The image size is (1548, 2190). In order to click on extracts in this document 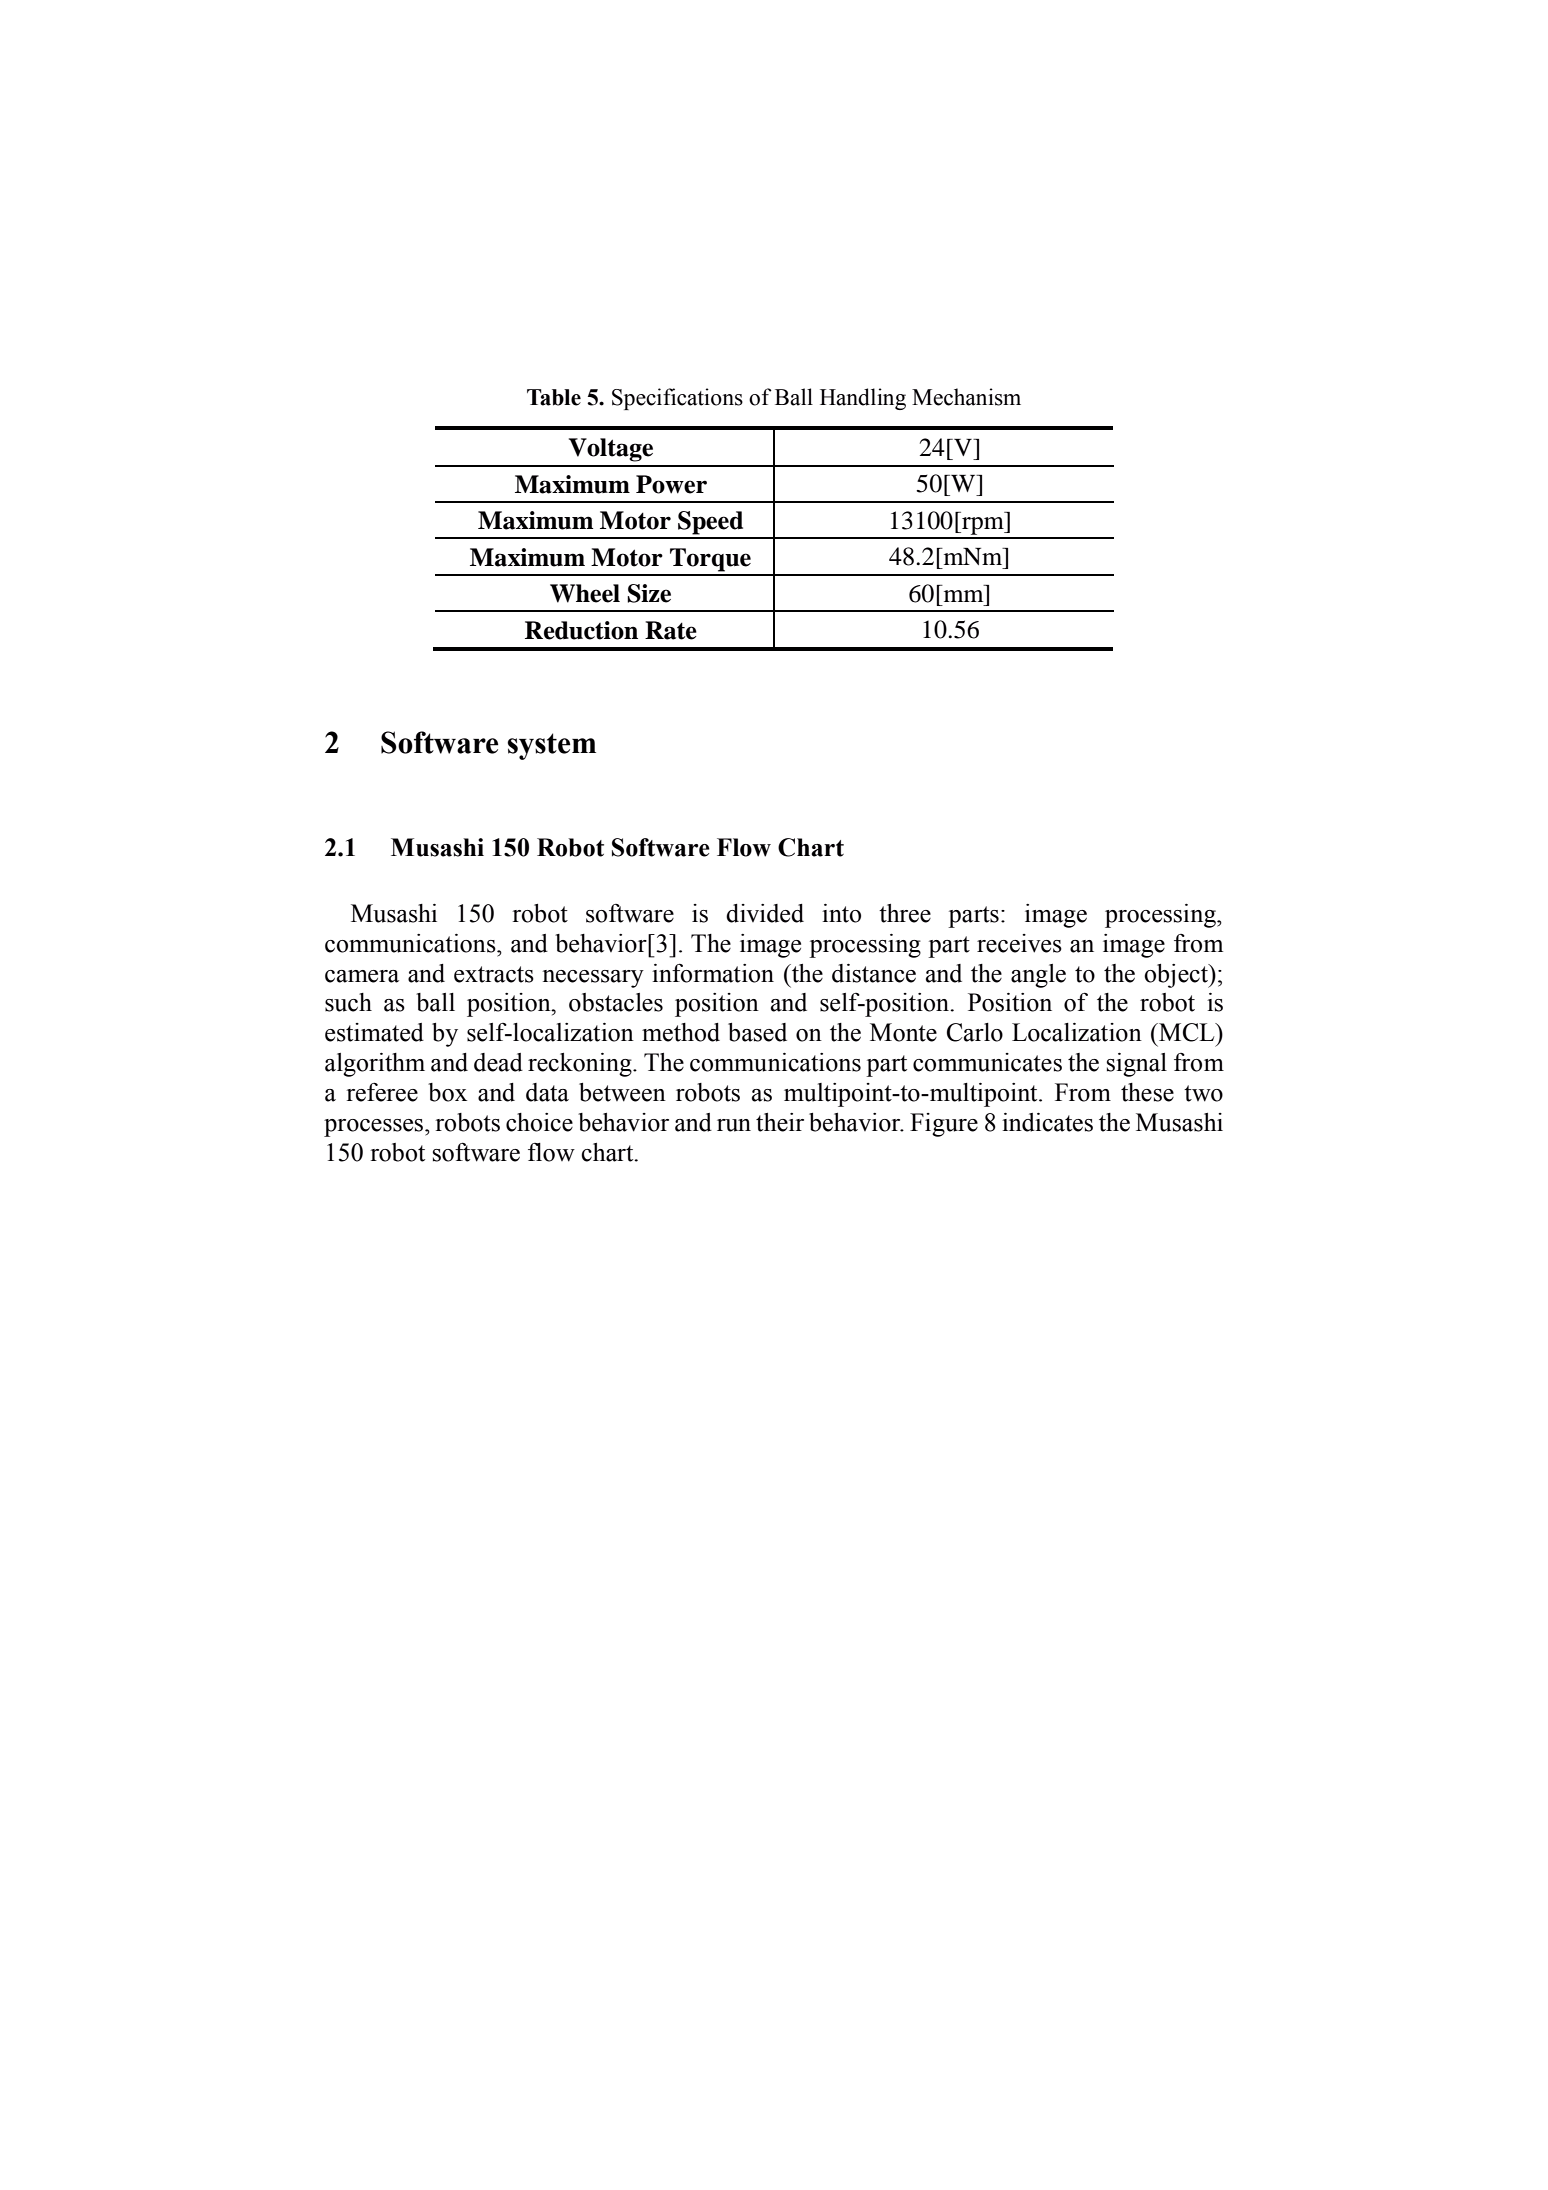, I will do `click(494, 974)`.
